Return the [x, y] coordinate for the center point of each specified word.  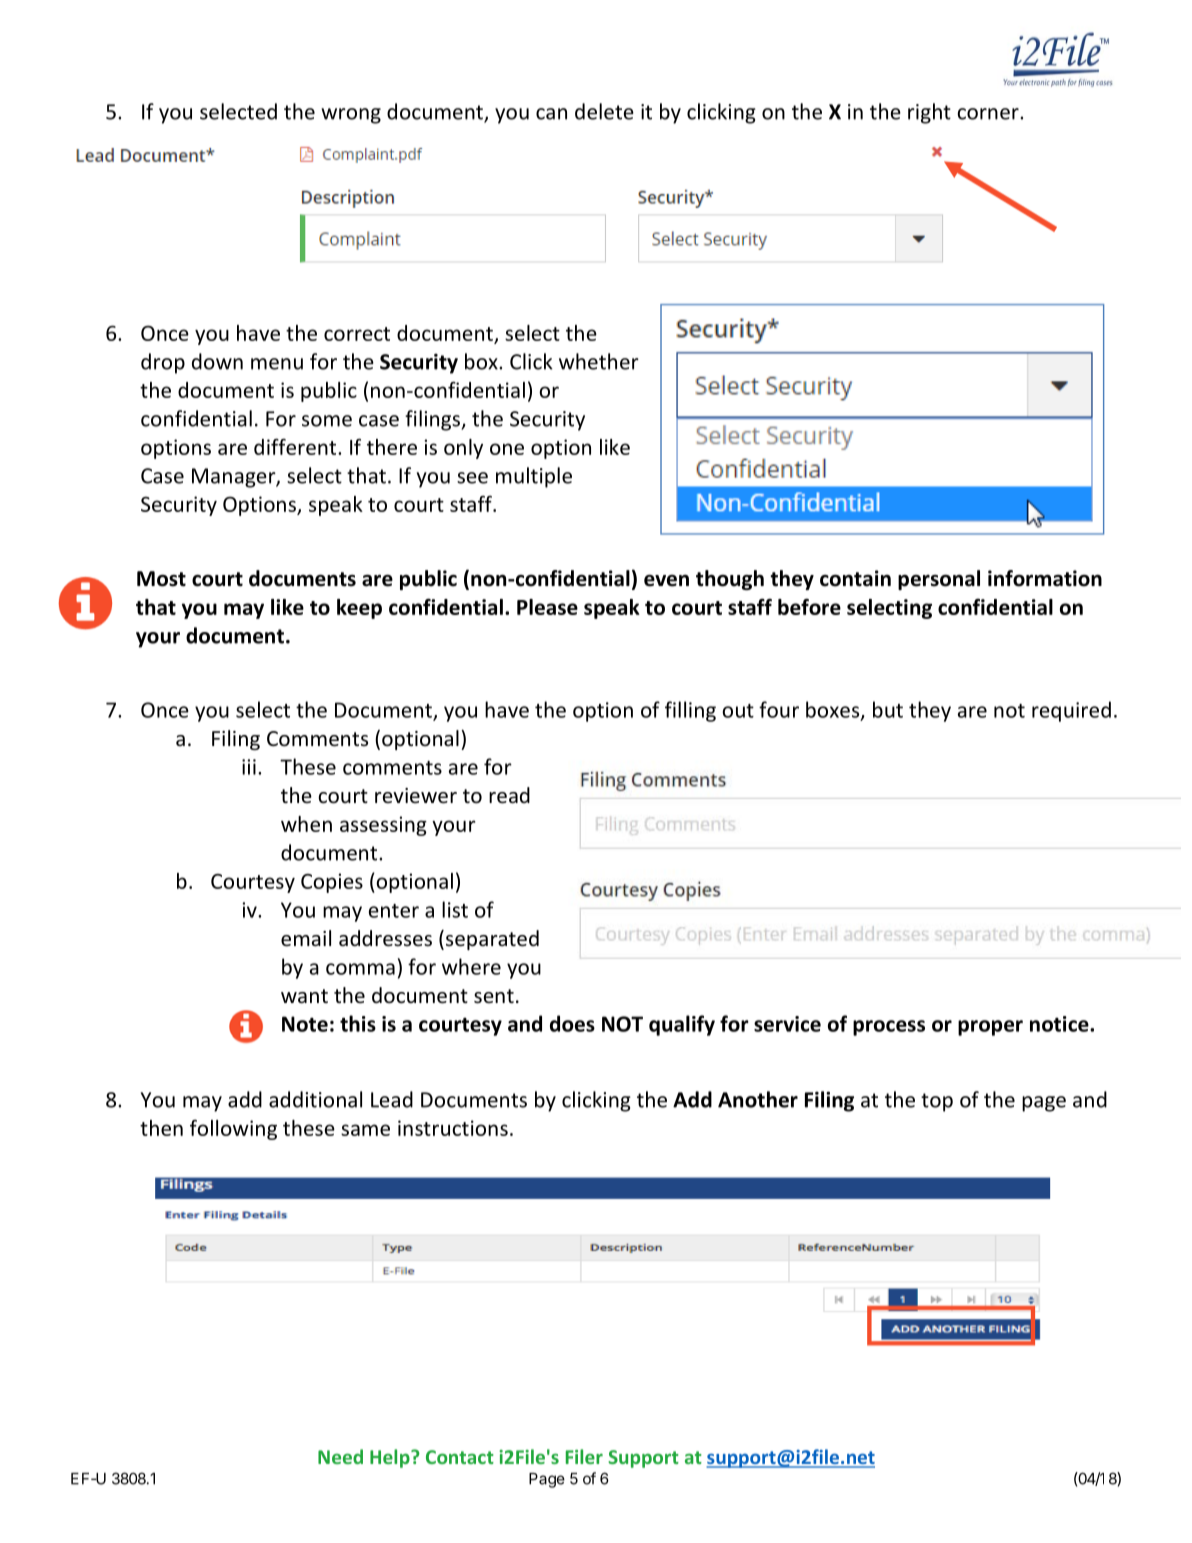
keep [359, 609]
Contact [460, 1457]
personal [939, 580]
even [666, 580]
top [937, 1102]
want [304, 996]
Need [340, 1456]
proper [990, 1028]
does [572, 1023]
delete [604, 111]
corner [989, 114]
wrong [351, 116]
